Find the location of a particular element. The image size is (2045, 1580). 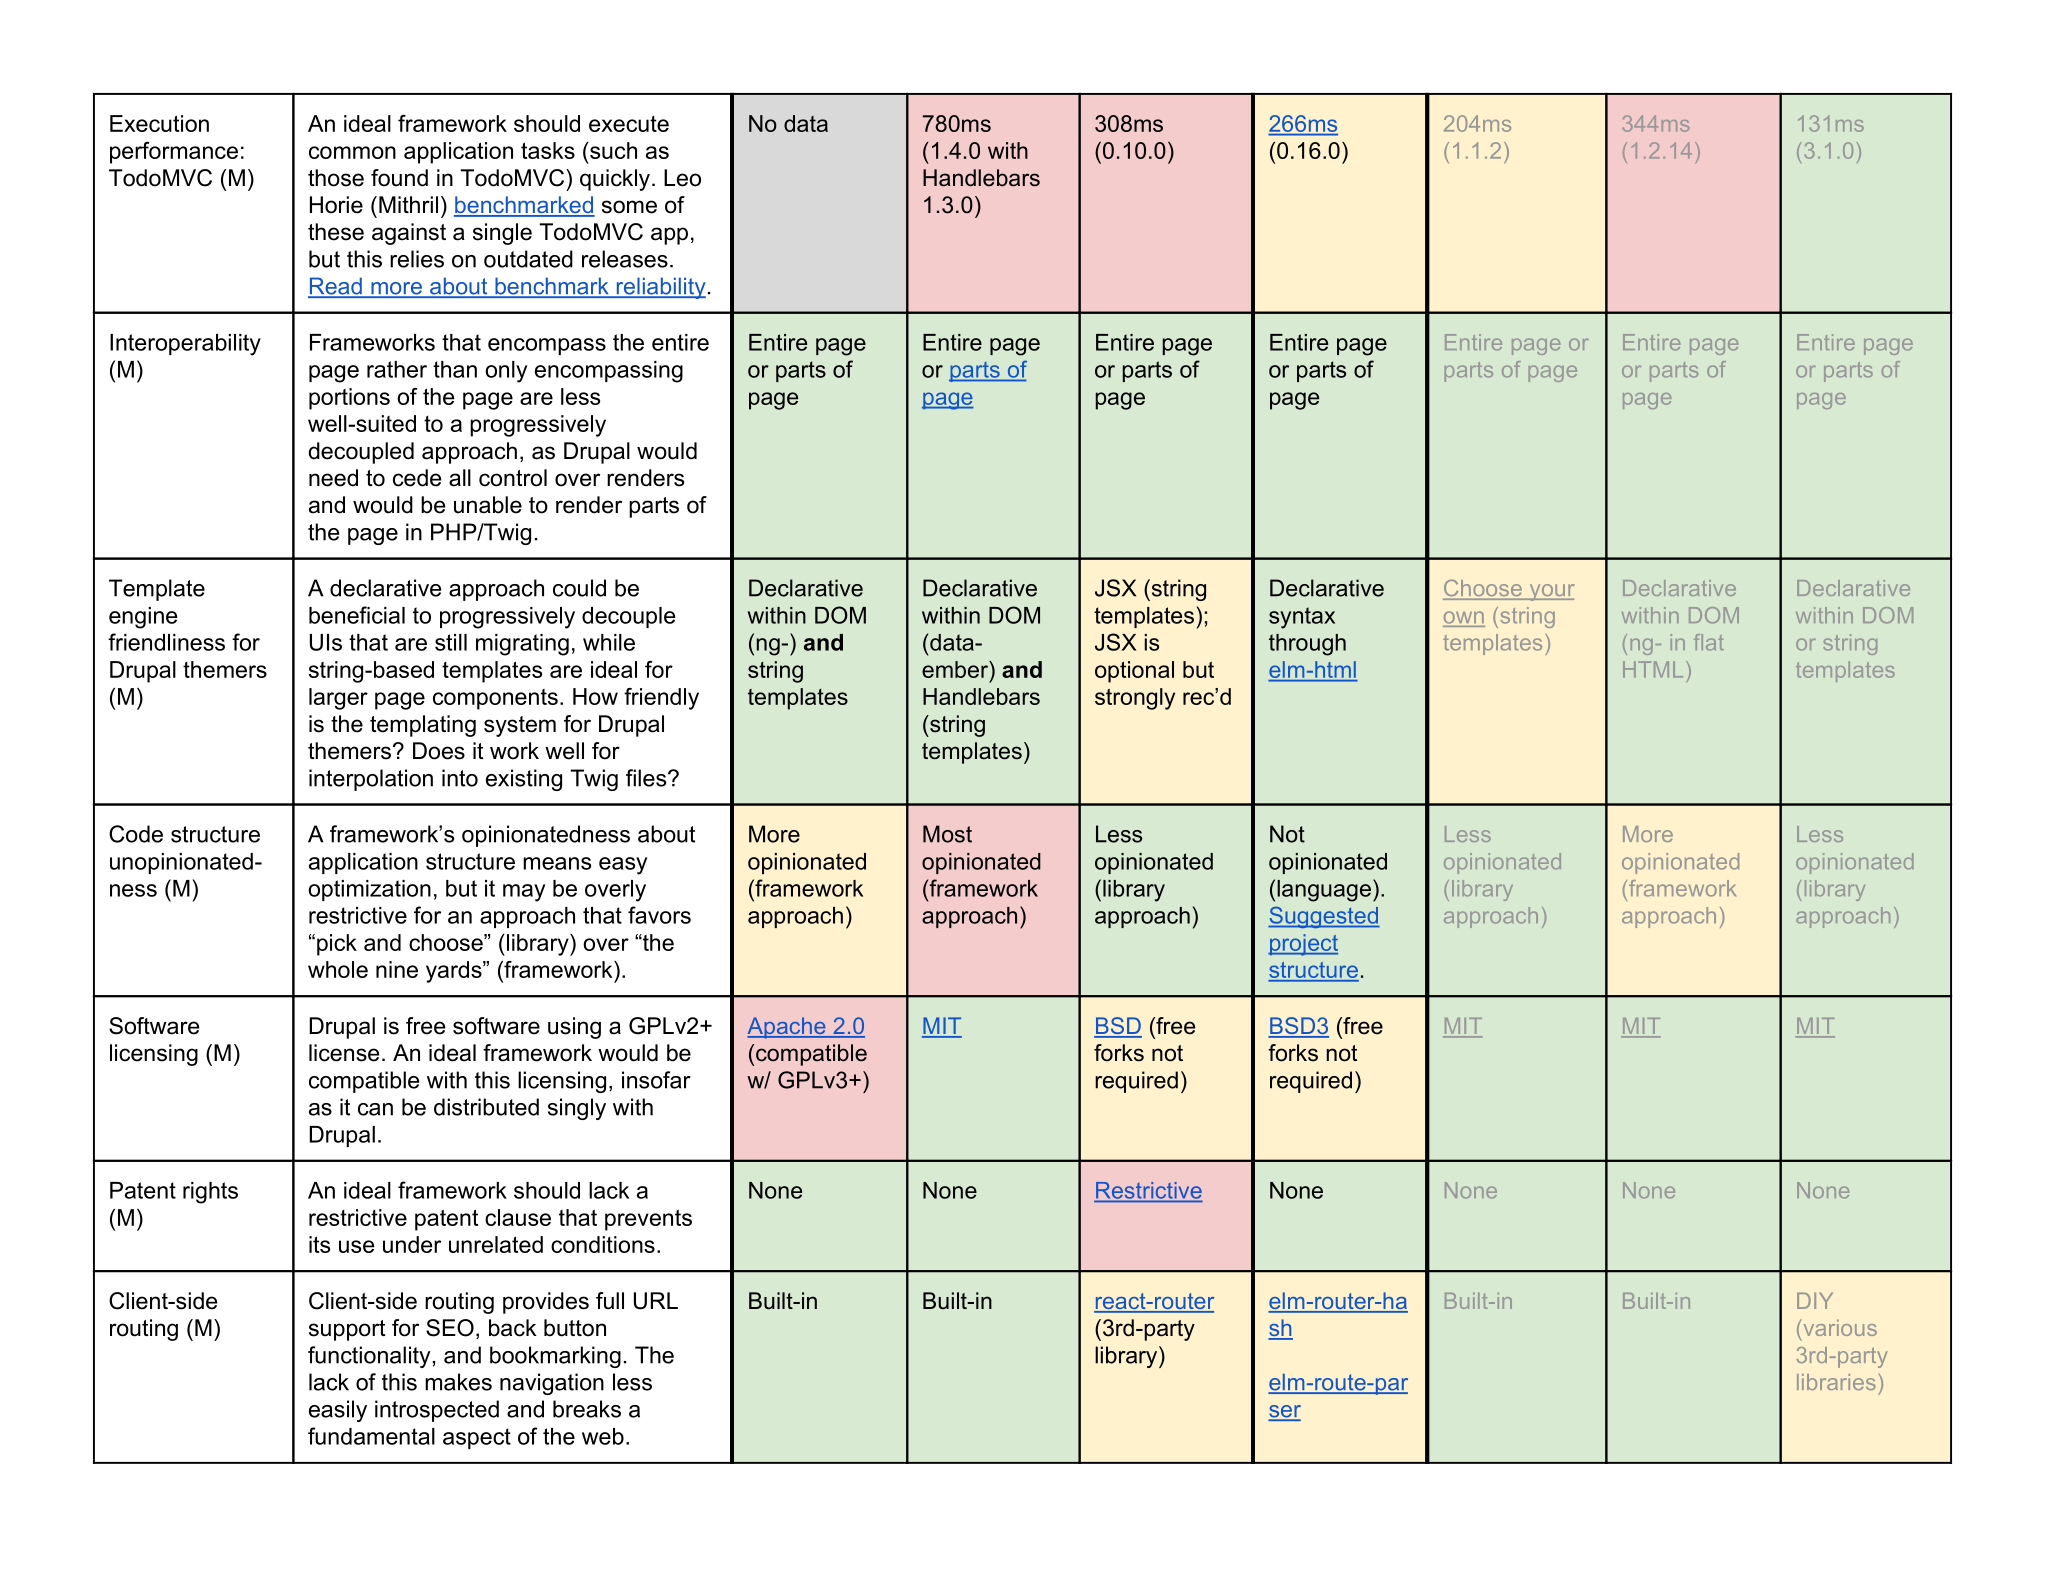

Most is located at coordinates (947, 834).
